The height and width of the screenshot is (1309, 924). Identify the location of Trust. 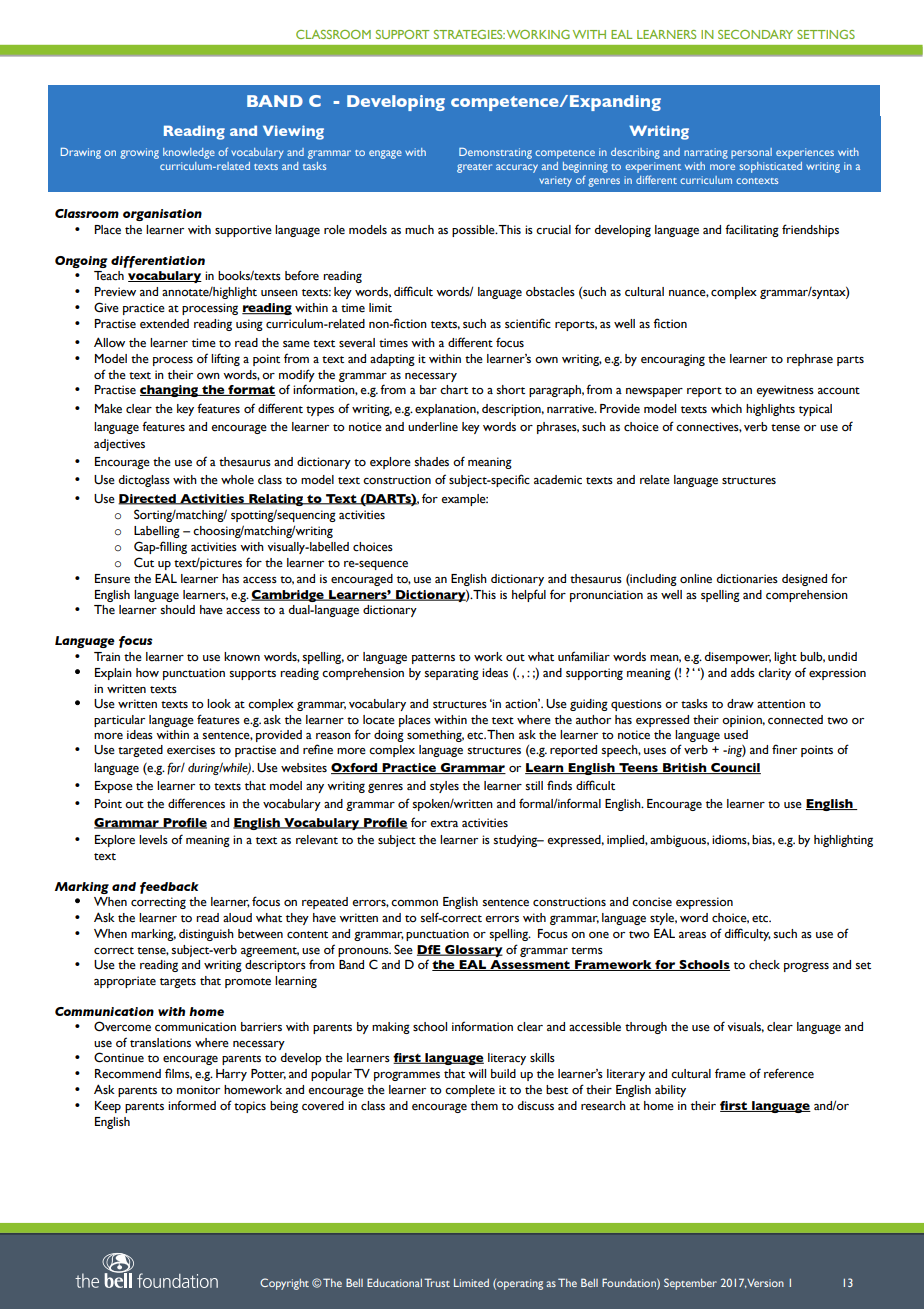
(437, 1282).
